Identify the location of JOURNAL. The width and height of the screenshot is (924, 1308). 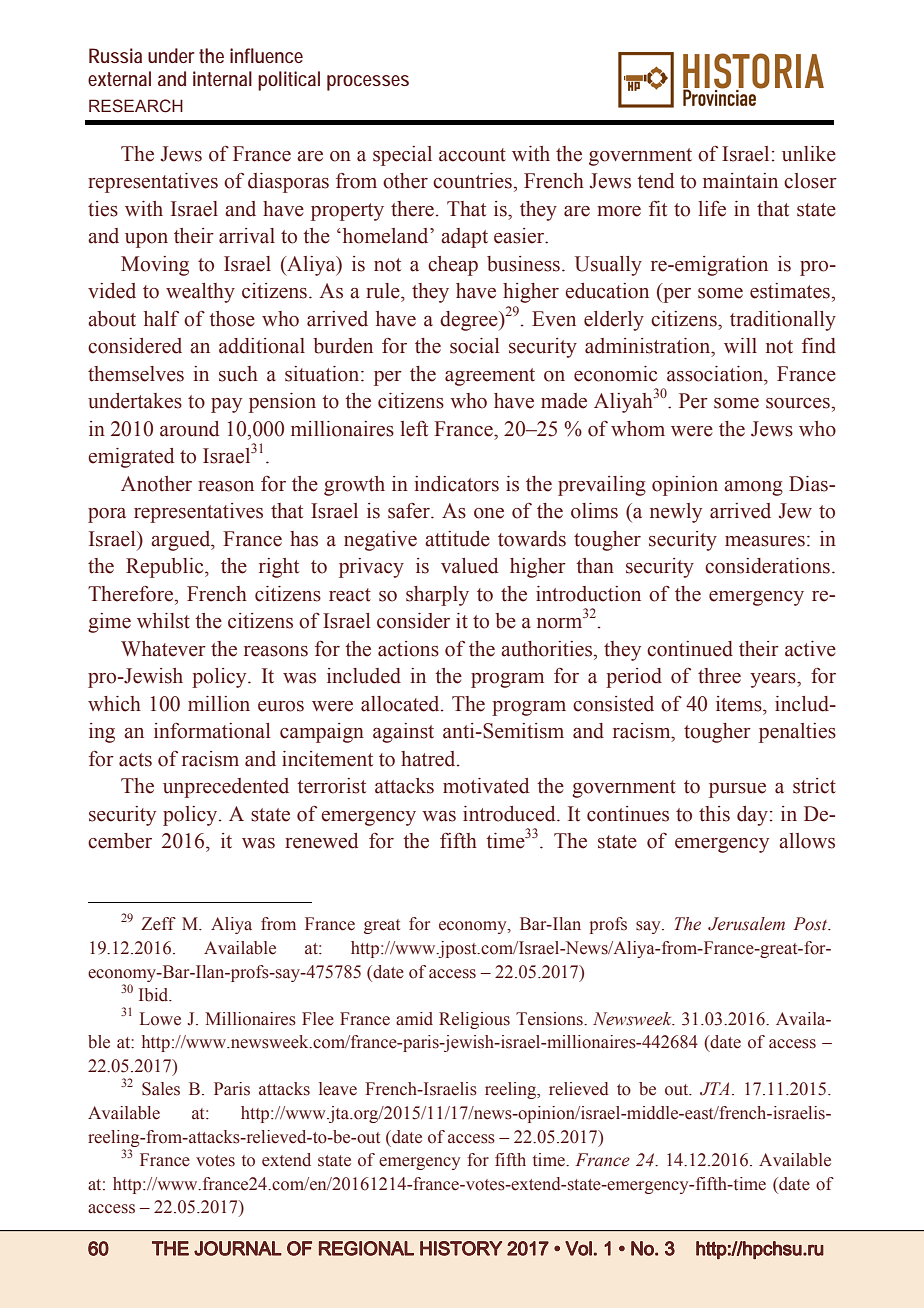
(238, 1248).
